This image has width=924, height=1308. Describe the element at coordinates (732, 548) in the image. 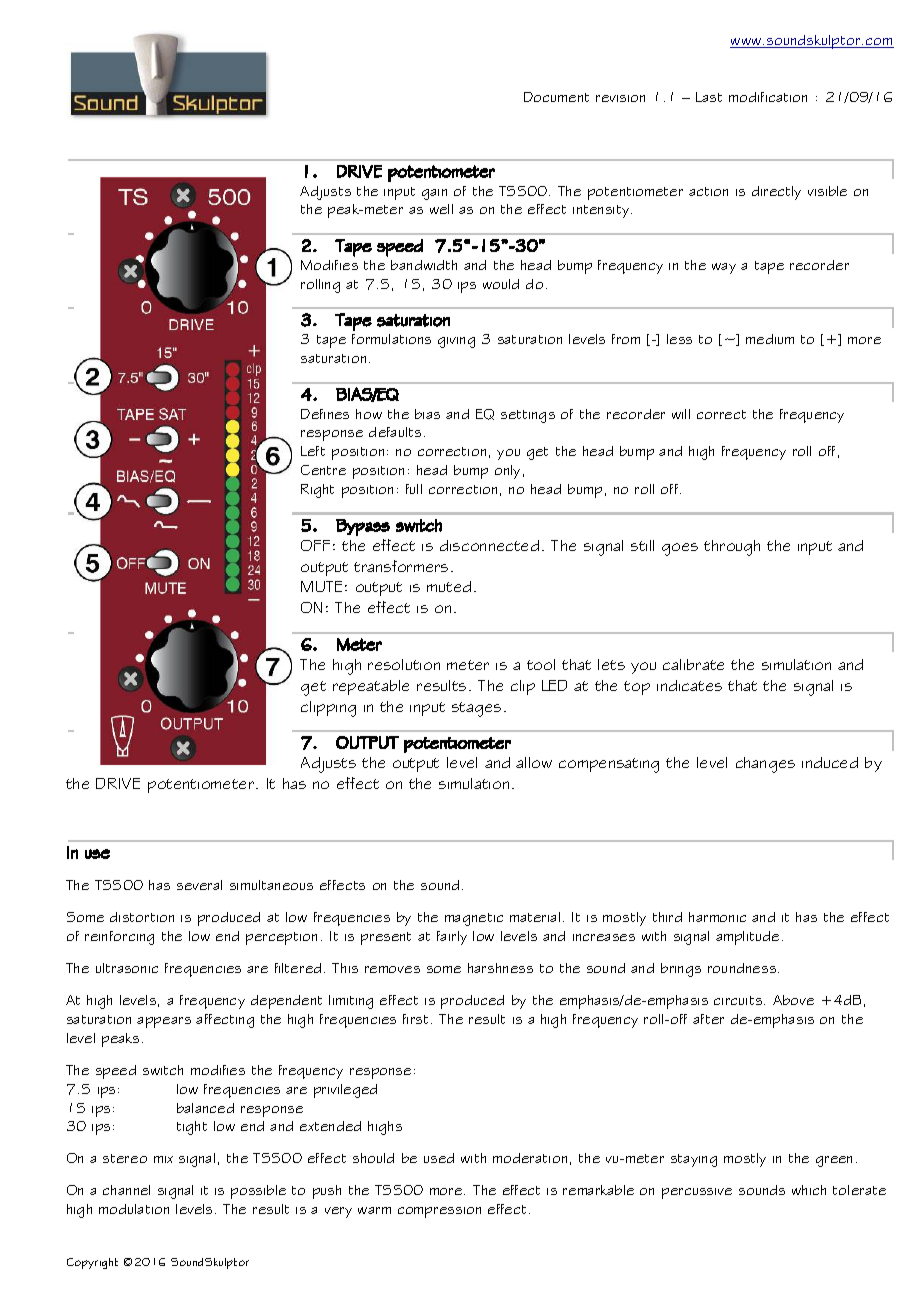

I see `through` at that location.
